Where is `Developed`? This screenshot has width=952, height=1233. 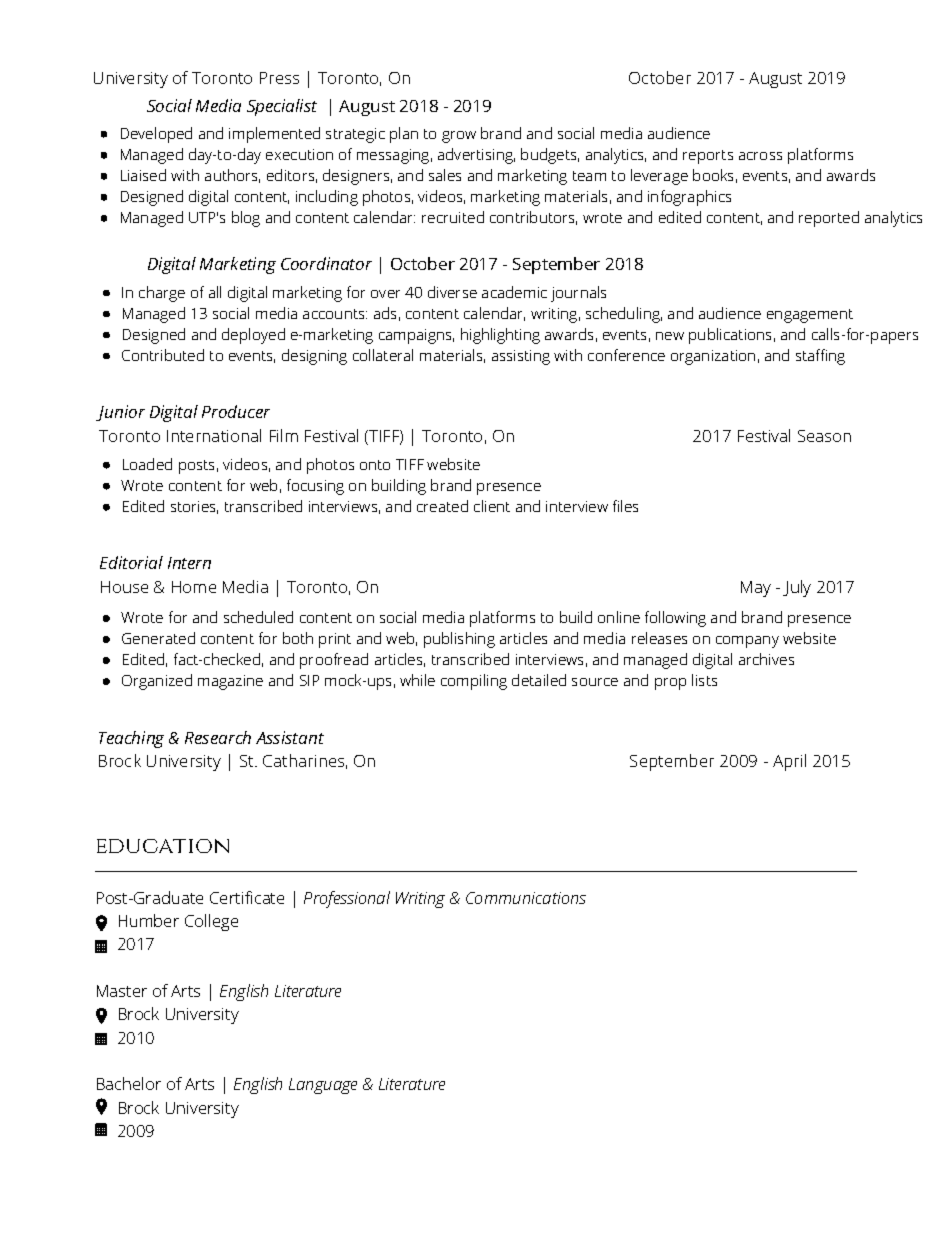
Developed is located at coordinates (156, 135).
